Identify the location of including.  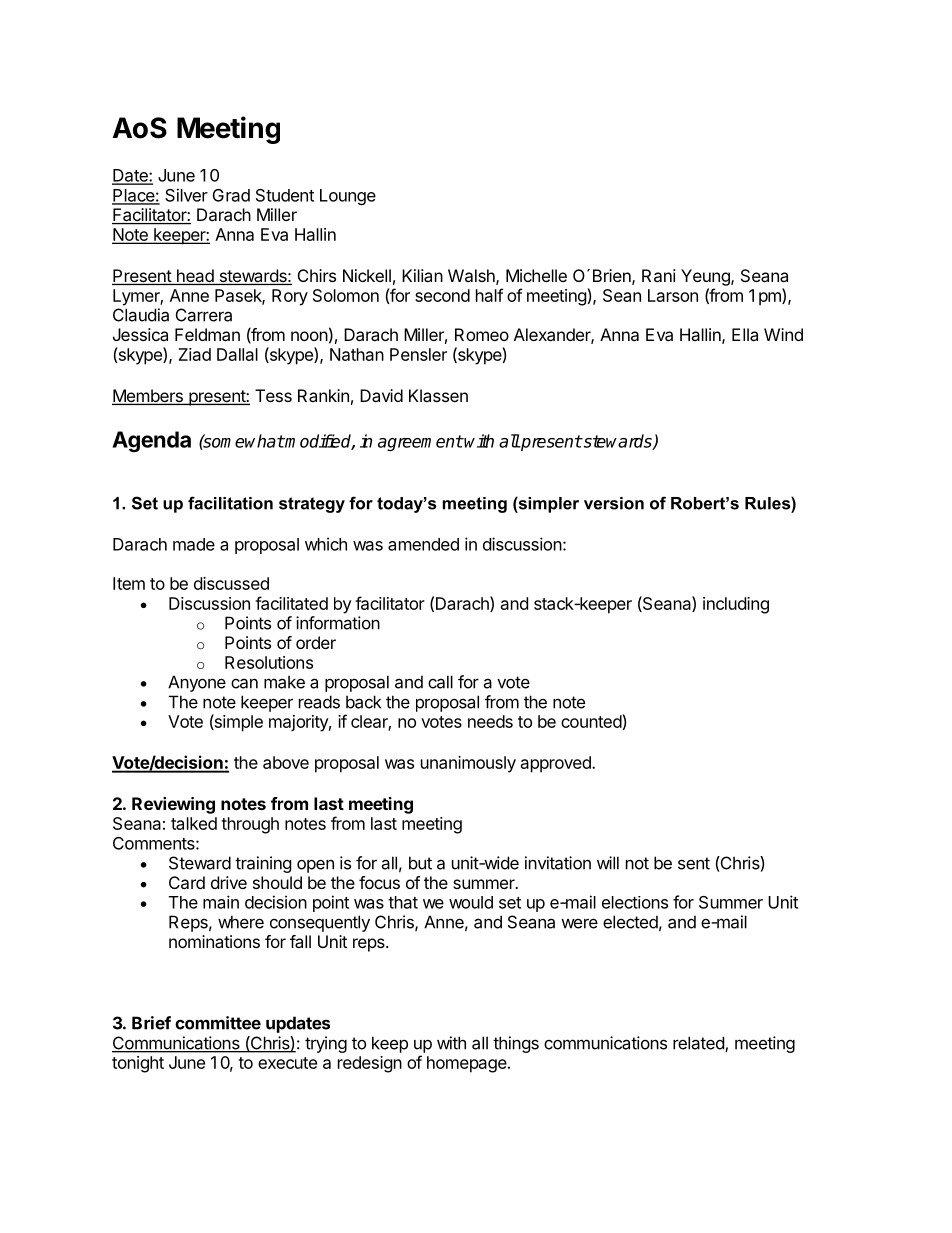
(736, 605).
